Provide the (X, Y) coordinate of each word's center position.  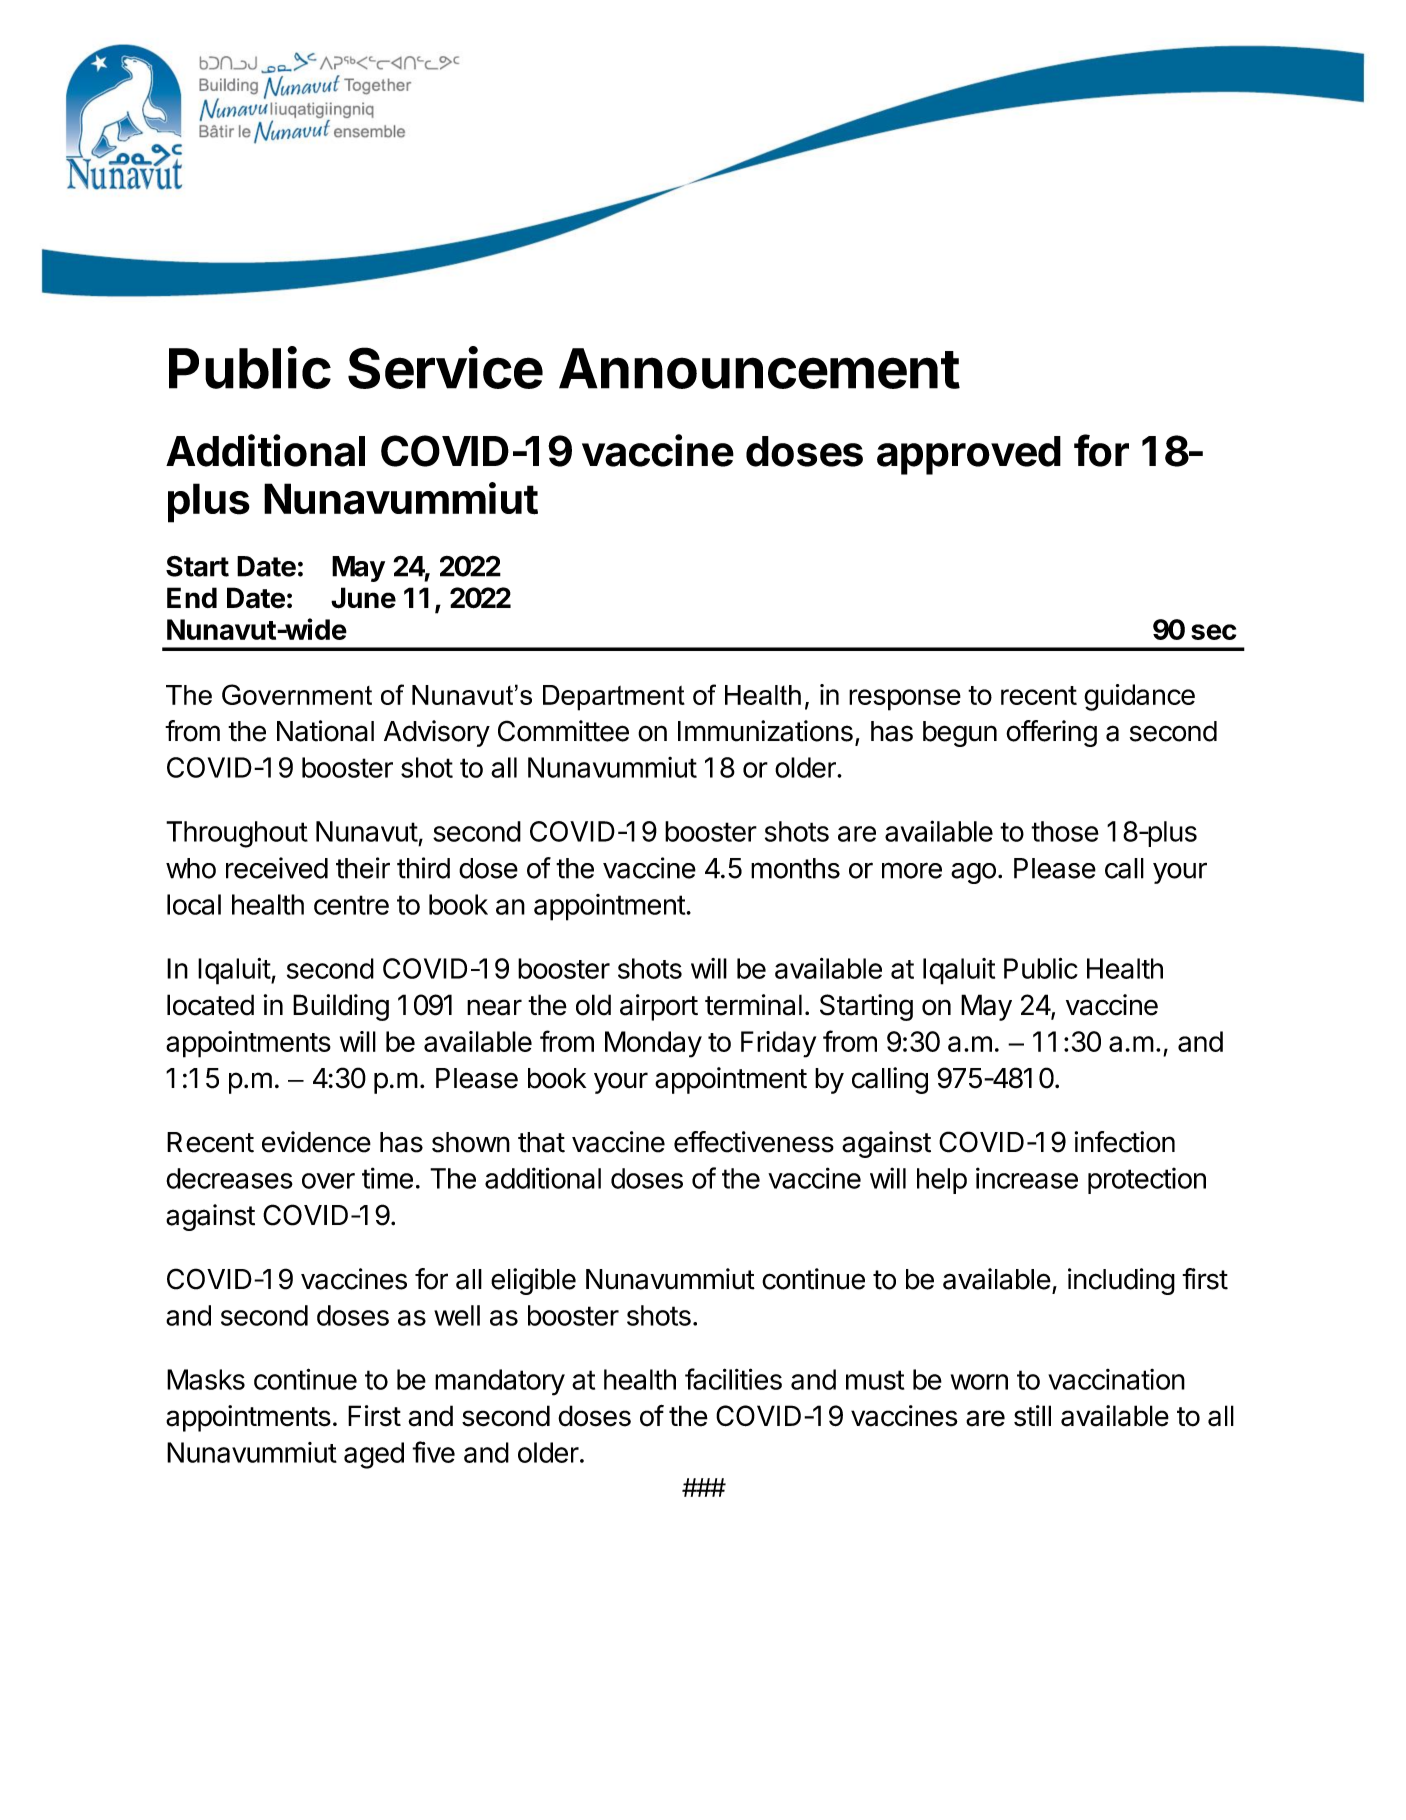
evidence (316, 1142)
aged (374, 1455)
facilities (733, 1379)
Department (614, 698)
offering (1051, 733)
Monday (653, 1044)
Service (445, 367)
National (325, 731)
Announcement (759, 368)
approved (969, 455)
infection (1125, 1142)
